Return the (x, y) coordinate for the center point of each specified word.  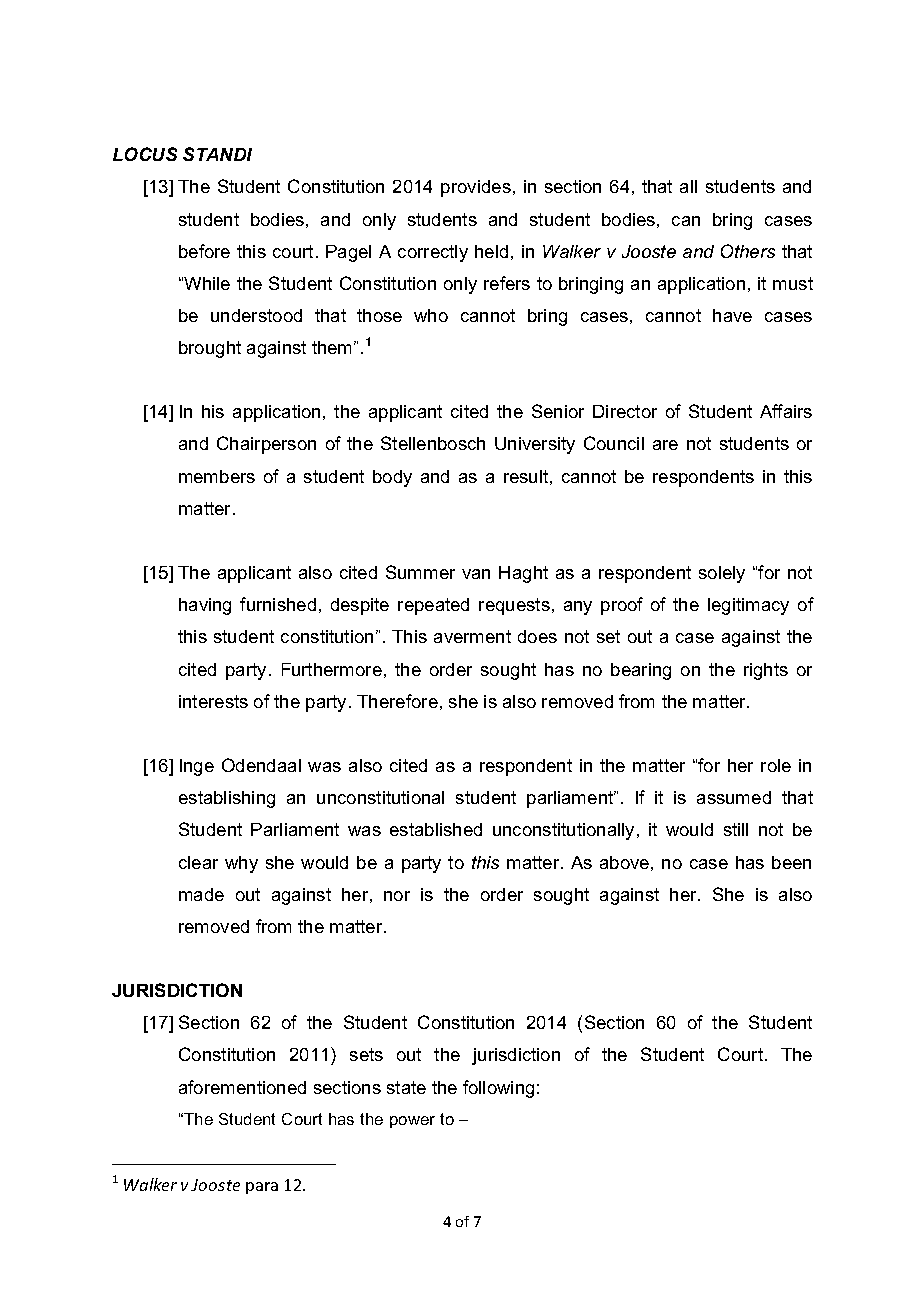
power (412, 1122)
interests (213, 701)
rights (766, 671)
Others (748, 251)
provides (476, 188)
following (498, 1089)
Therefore (397, 701)
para (262, 1188)
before (204, 251)
